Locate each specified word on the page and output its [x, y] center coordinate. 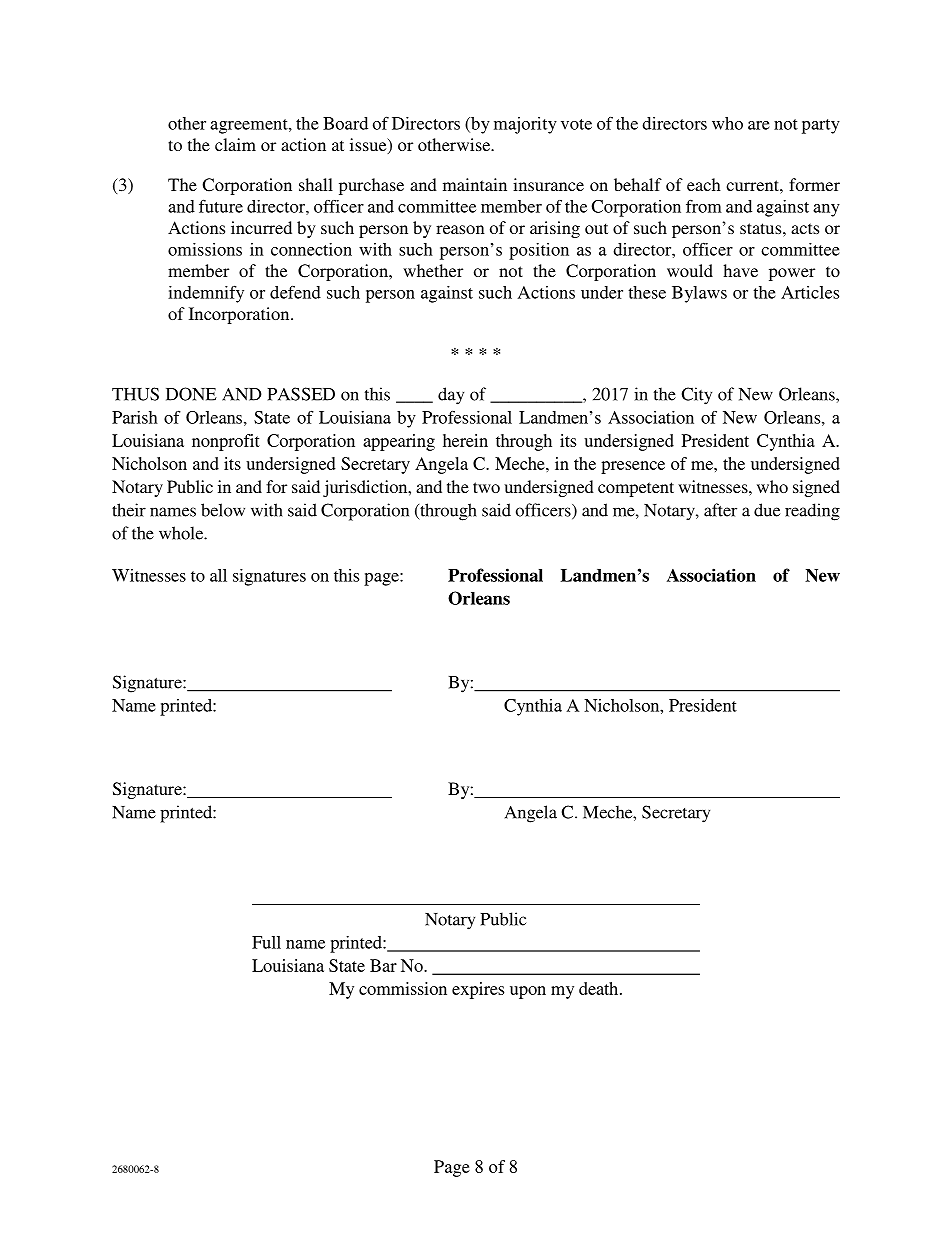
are [759, 125]
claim [235, 144]
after [720, 510]
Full [266, 942]
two [486, 487]
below [223, 510]
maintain [475, 184]
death [600, 988]
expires [478, 990]
